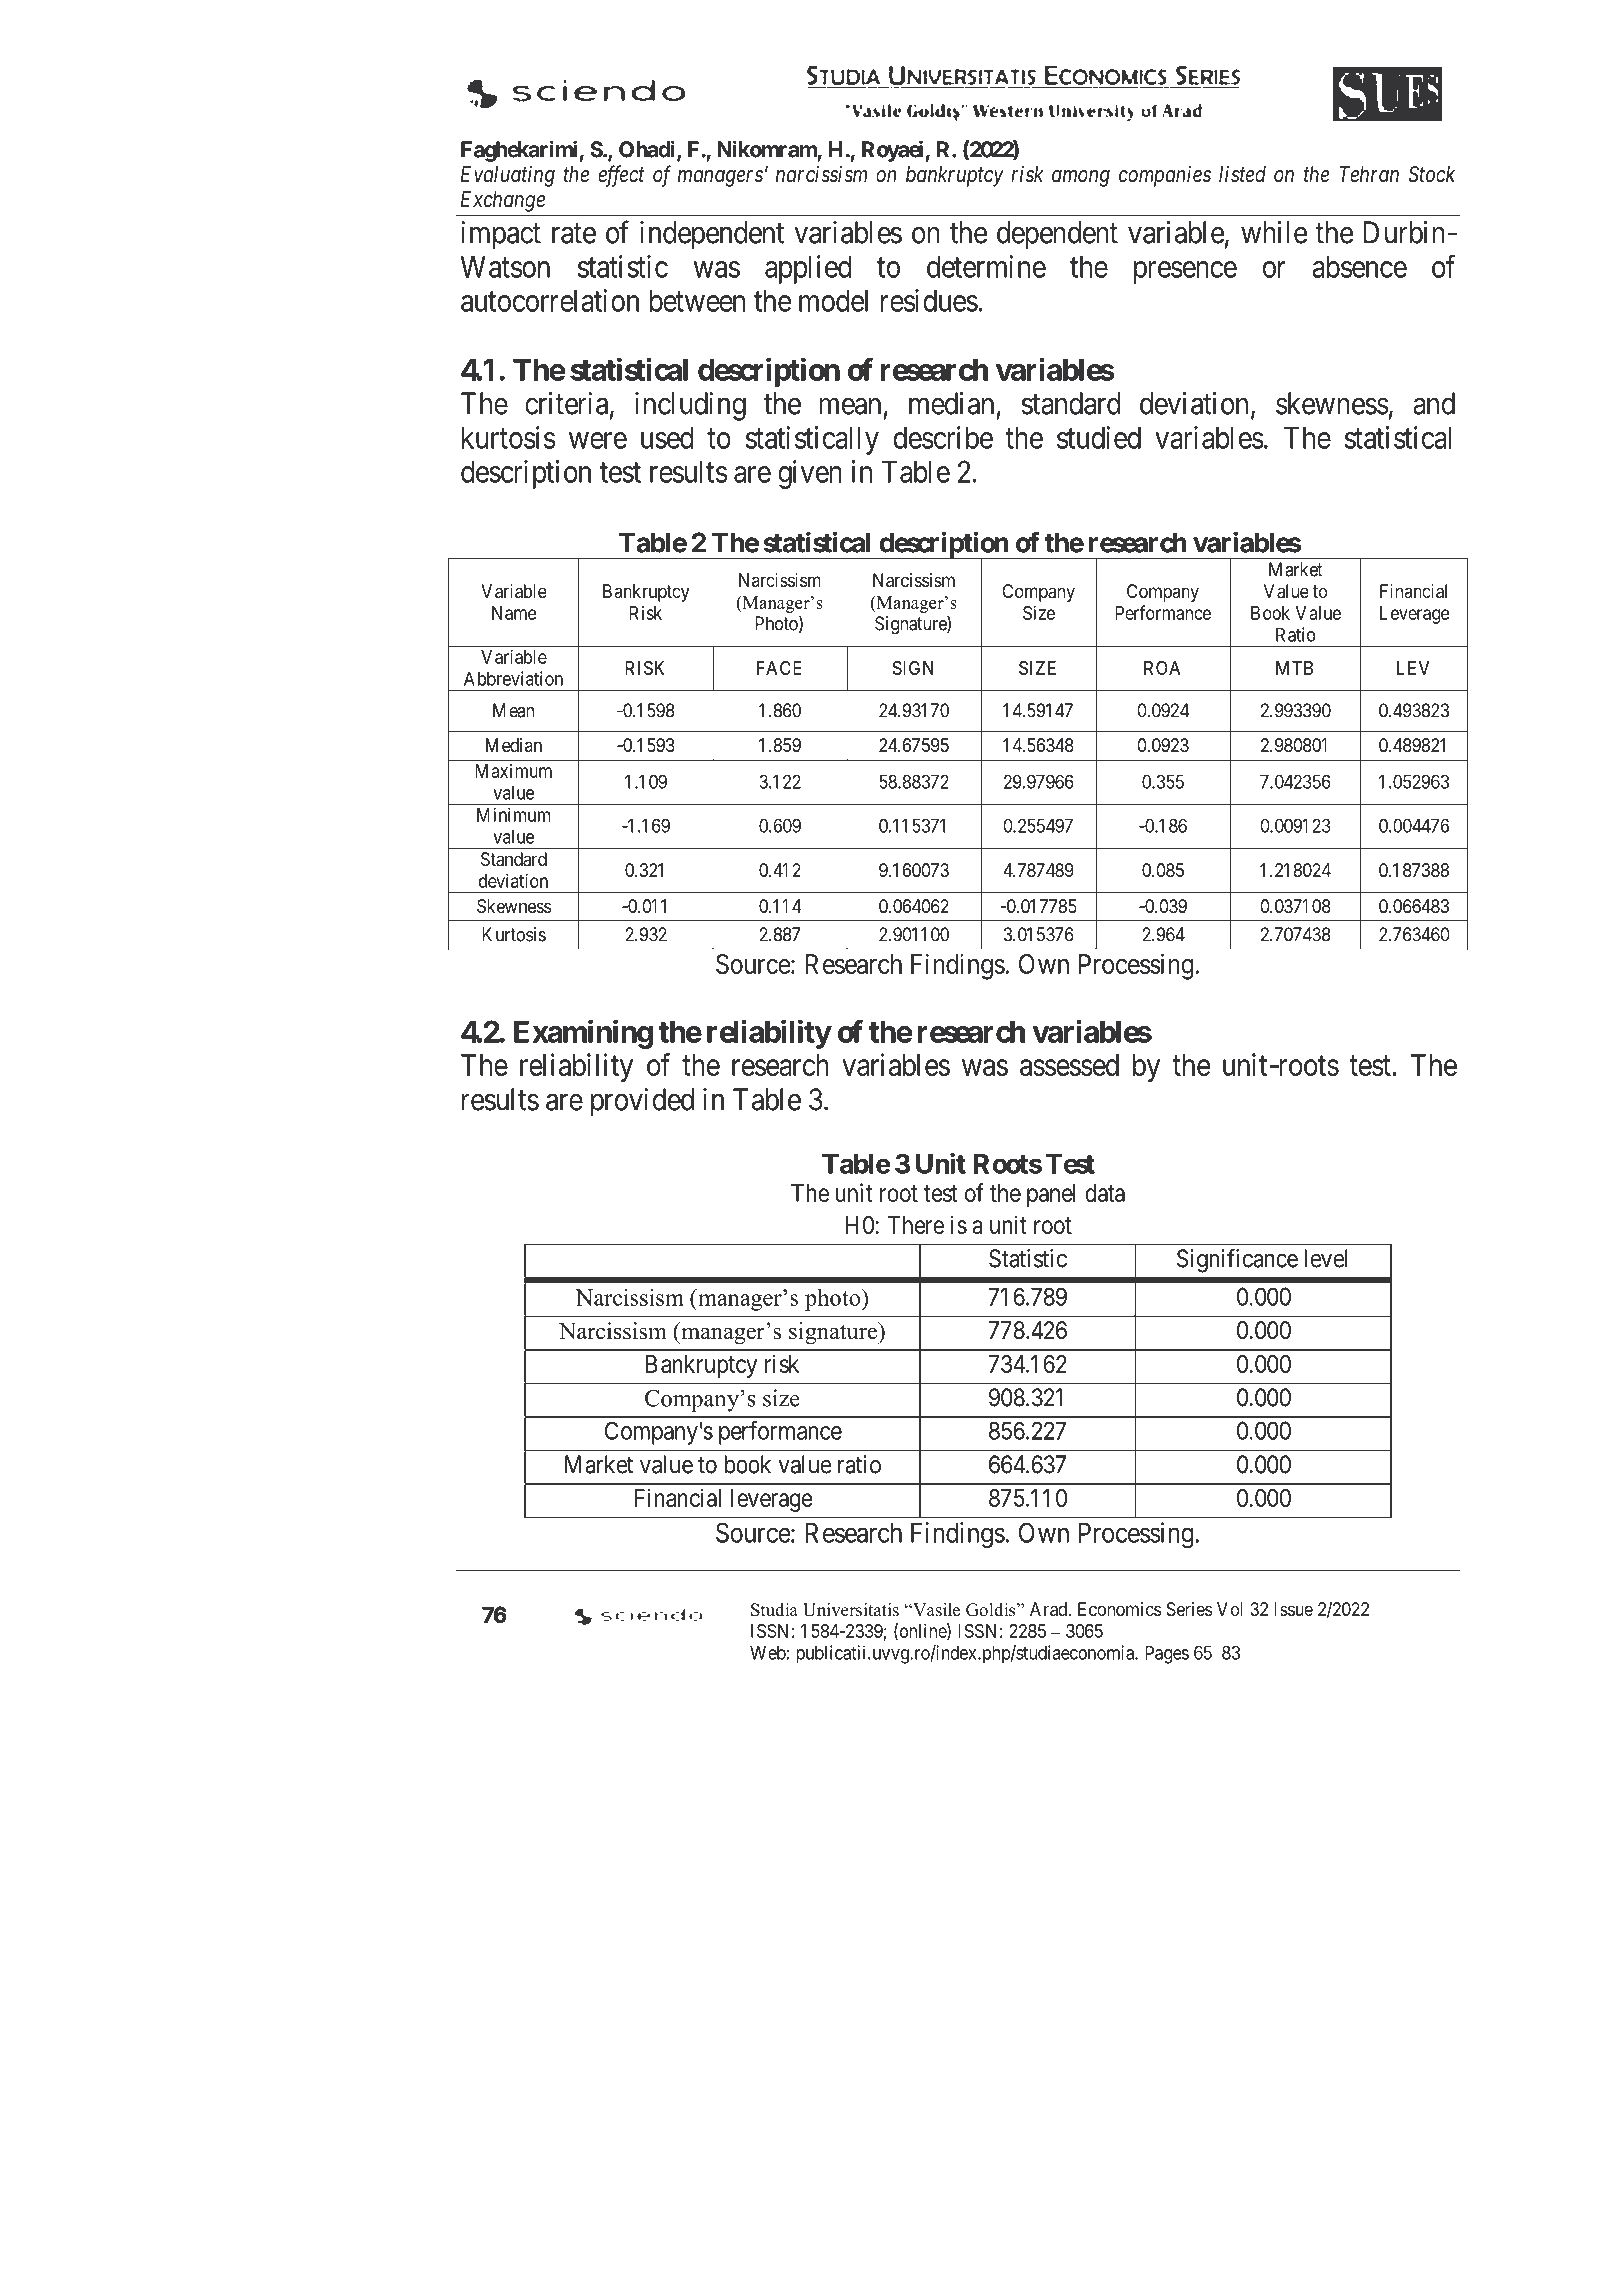  I want to click on assessed, so click(1069, 1065).
